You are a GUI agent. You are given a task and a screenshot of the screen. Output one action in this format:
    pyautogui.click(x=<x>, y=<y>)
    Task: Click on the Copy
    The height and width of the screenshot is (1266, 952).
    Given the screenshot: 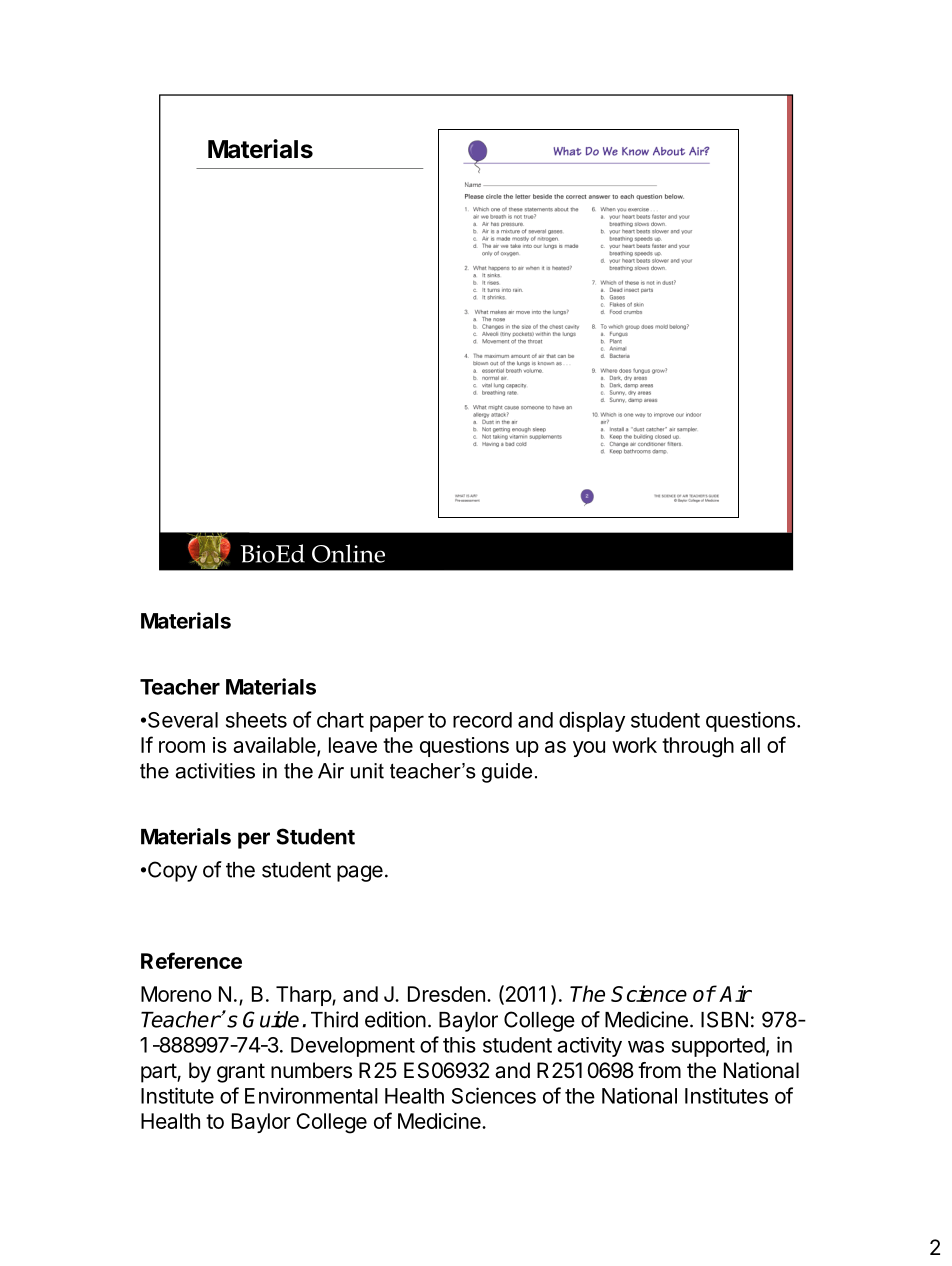 What is the action you would take?
    pyautogui.click(x=172, y=871)
